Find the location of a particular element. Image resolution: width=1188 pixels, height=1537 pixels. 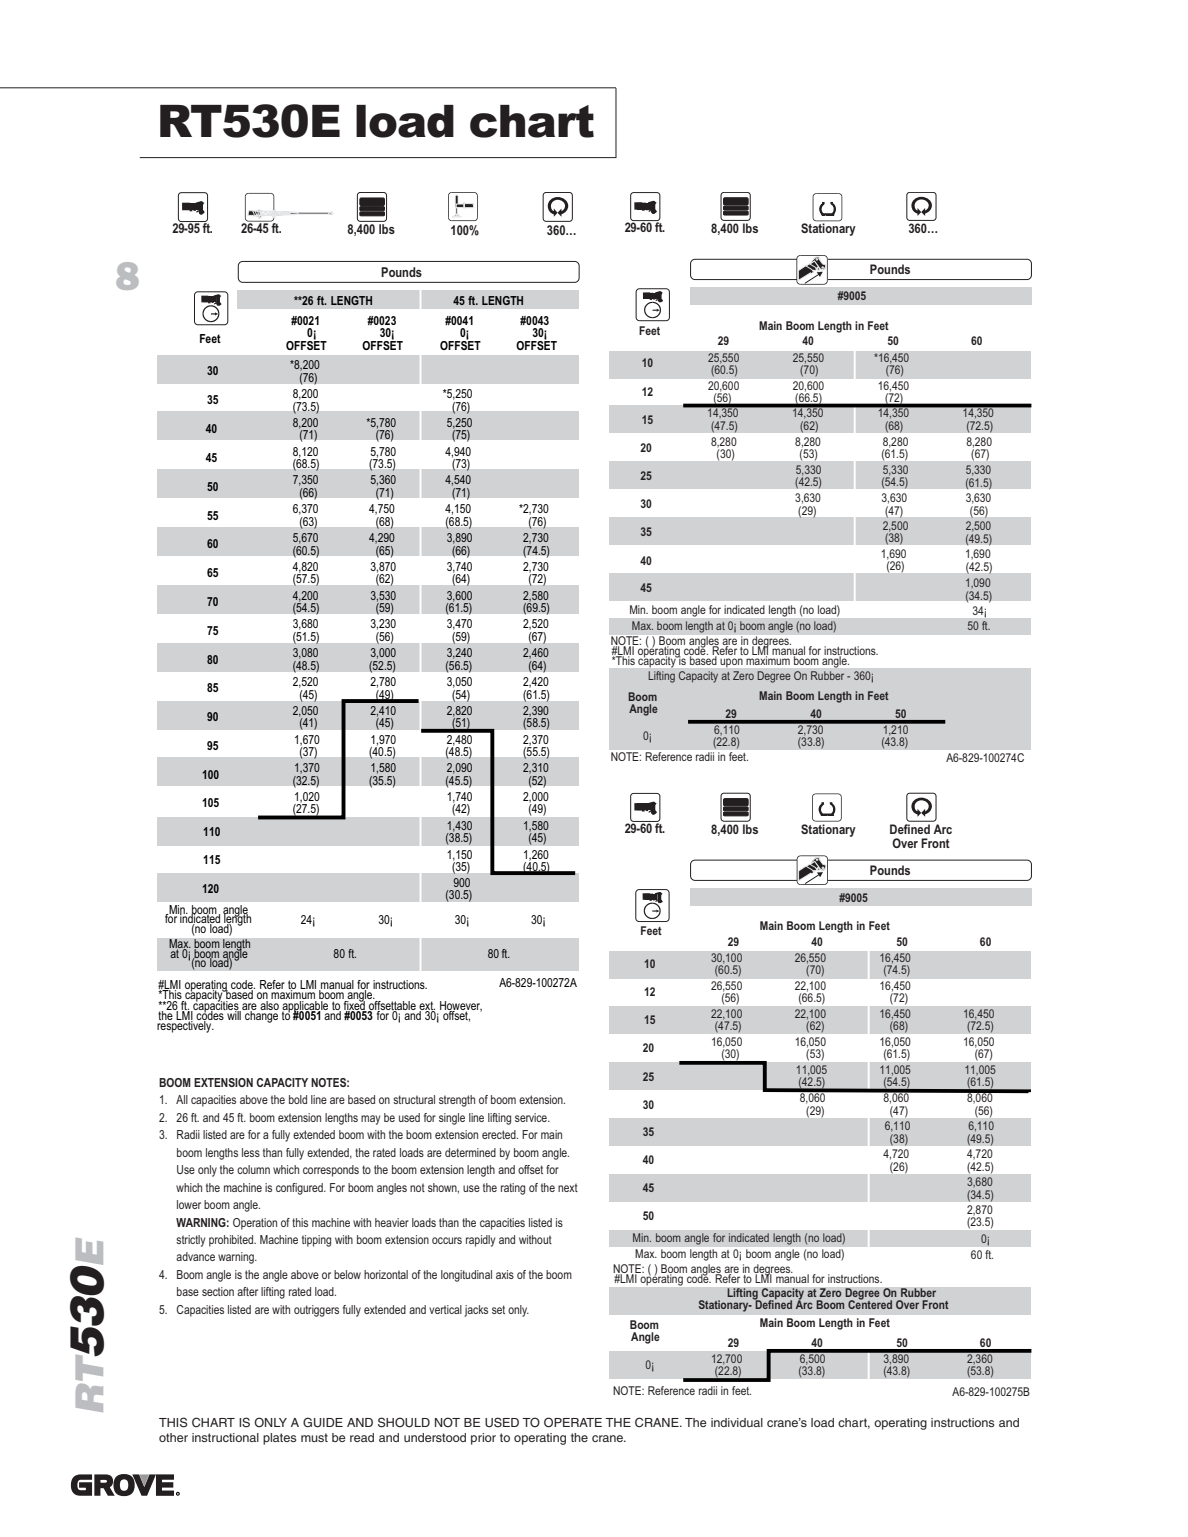

service is located at coordinates (532, 1117).
